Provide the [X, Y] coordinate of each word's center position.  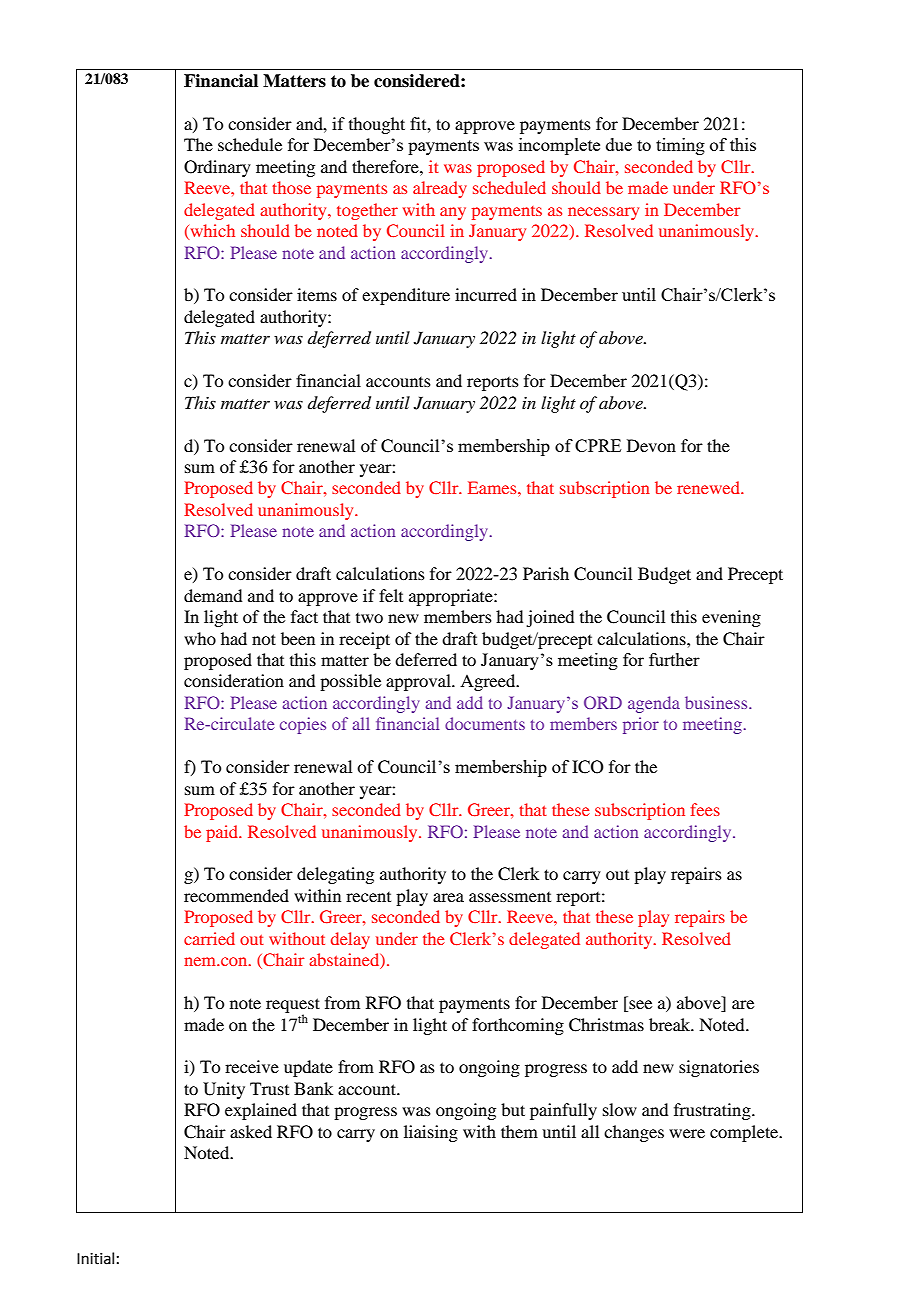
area [448, 897]
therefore [386, 166]
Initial [95, 1258]
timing [680, 146]
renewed [709, 487]
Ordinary [217, 168]
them [519, 1131]
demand [213, 595]
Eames [493, 487]
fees [705, 809]
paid [223, 833]
